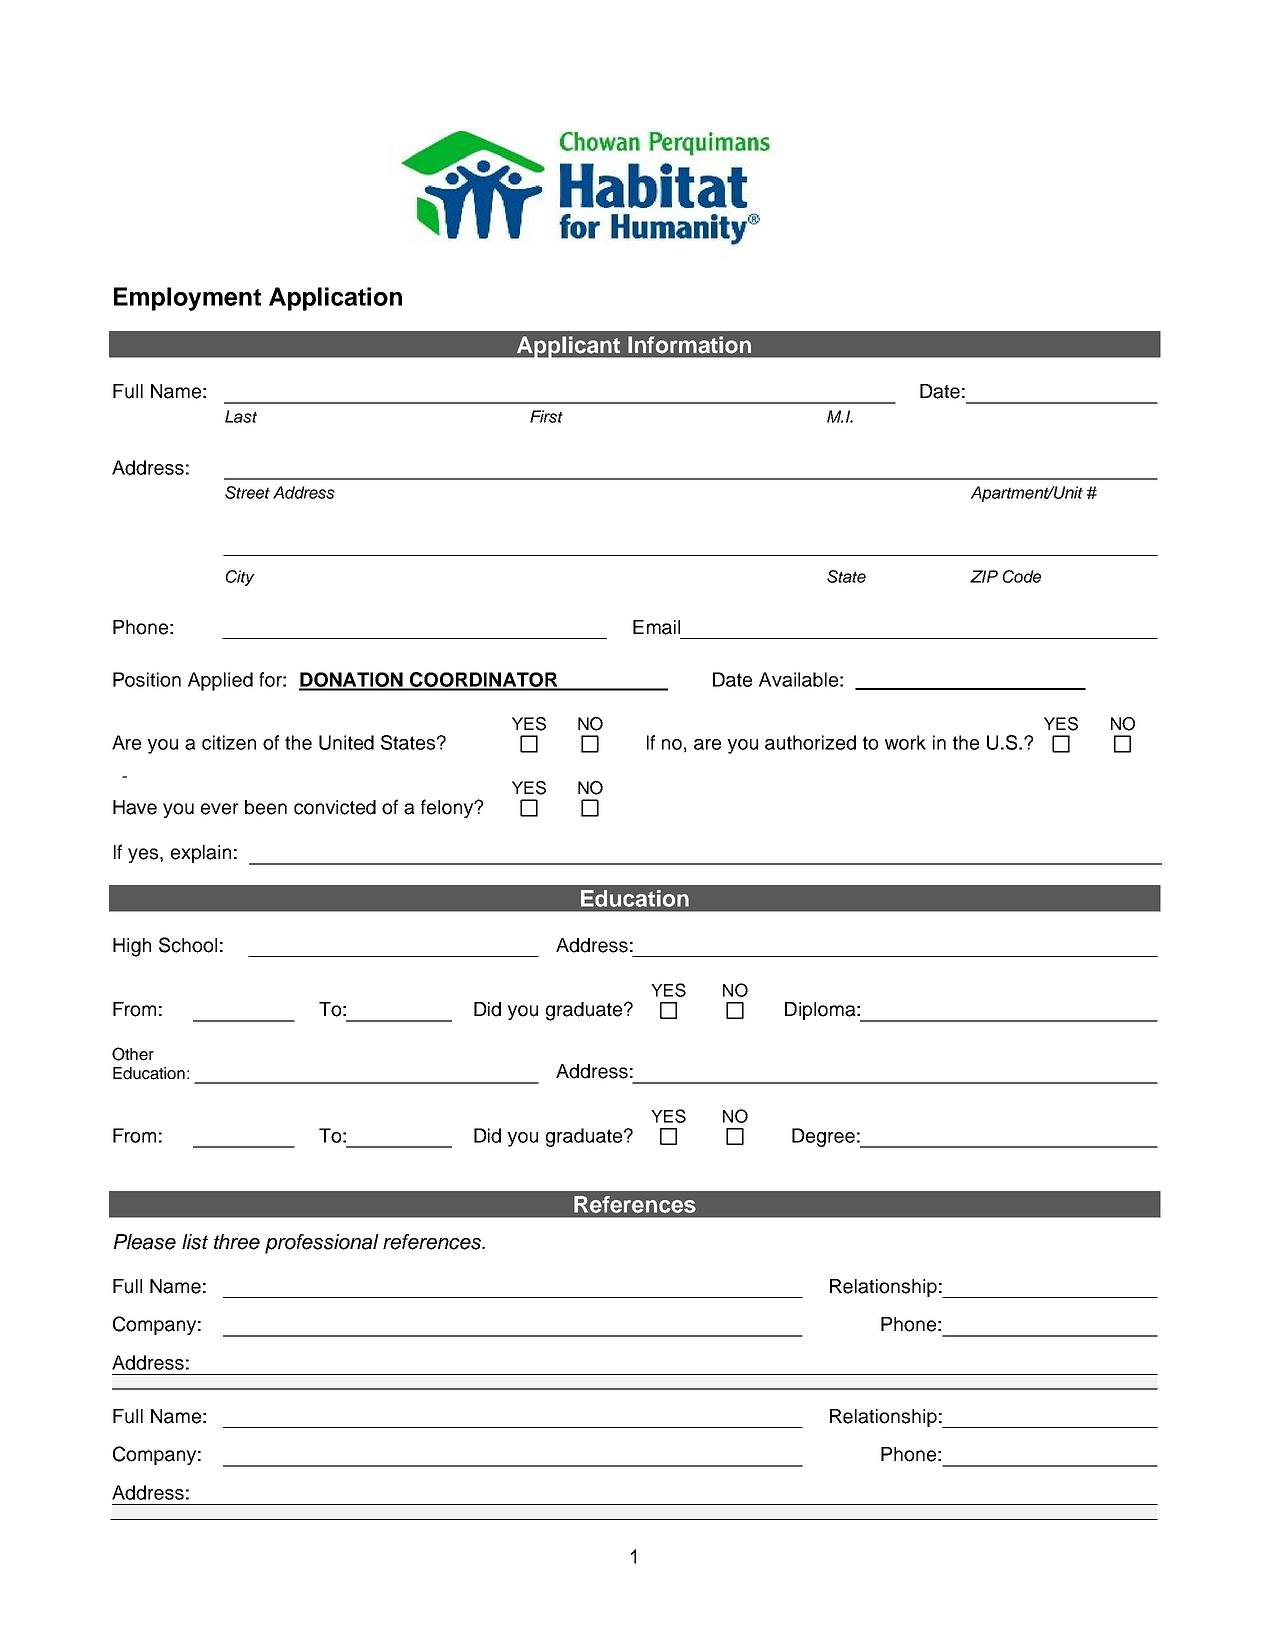 Image resolution: width=1269 pixels, height=1642 pixels. Describe the element at coordinates (448, 808) in the screenshot. I see `felony` at that location.
